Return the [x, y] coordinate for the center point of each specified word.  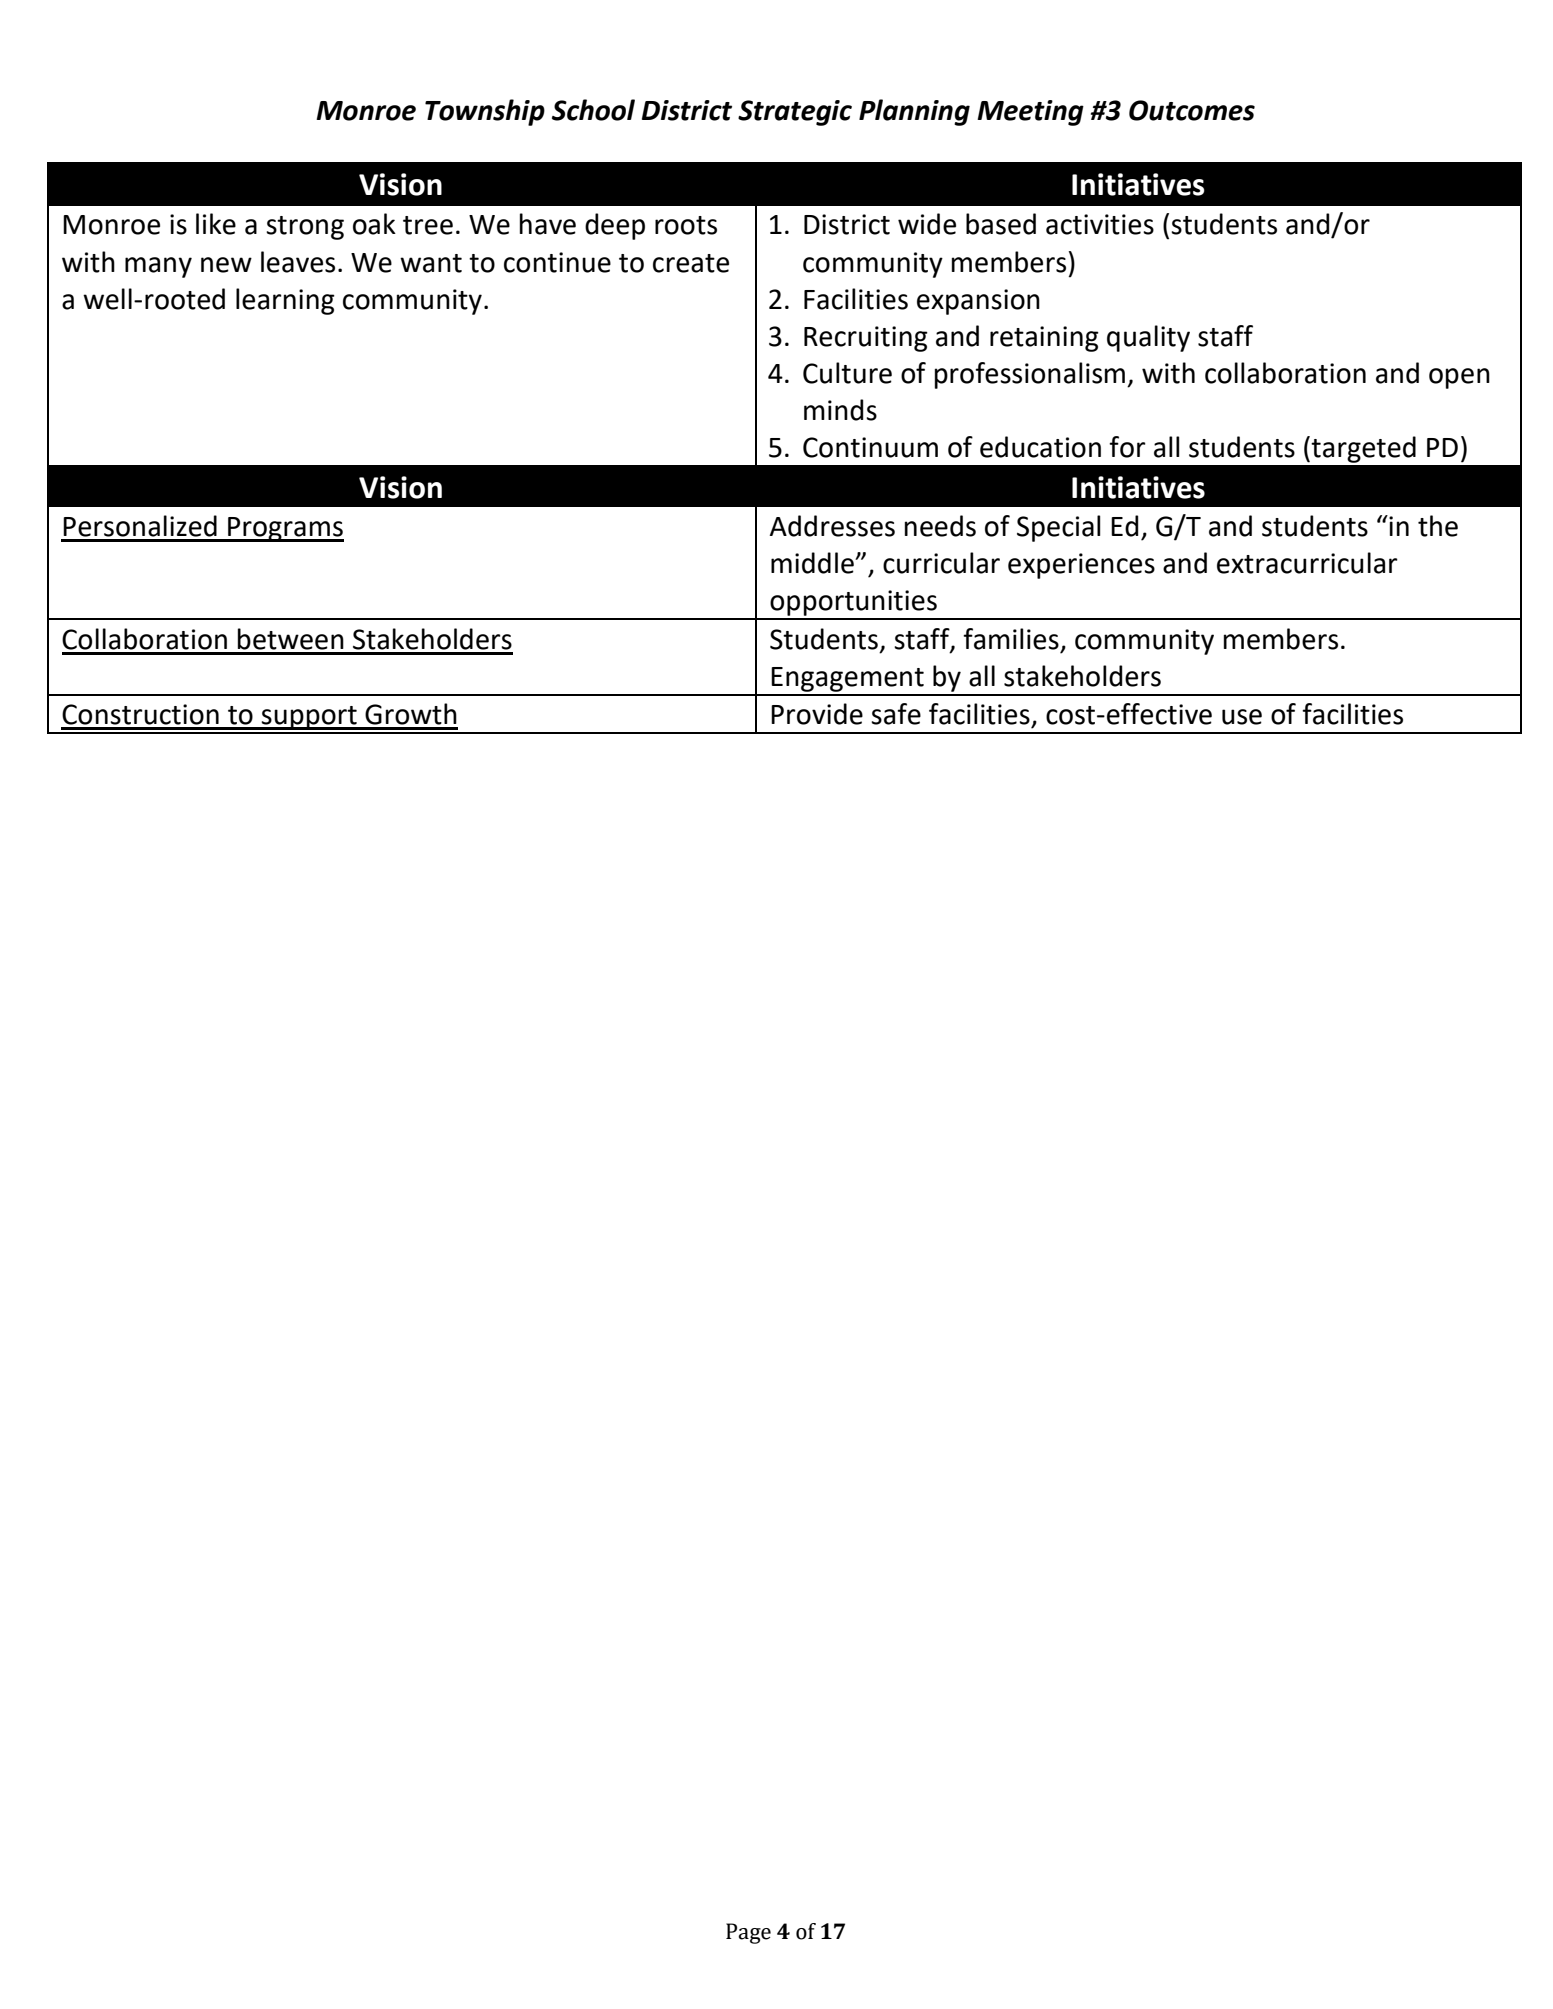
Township [485, 112]
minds [840, 410]
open [1459, 378]
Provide [817, 714]
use [1242, 717]
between [291, 639]
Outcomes [1192, 110]
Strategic [795, 113]
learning [285, 301]
